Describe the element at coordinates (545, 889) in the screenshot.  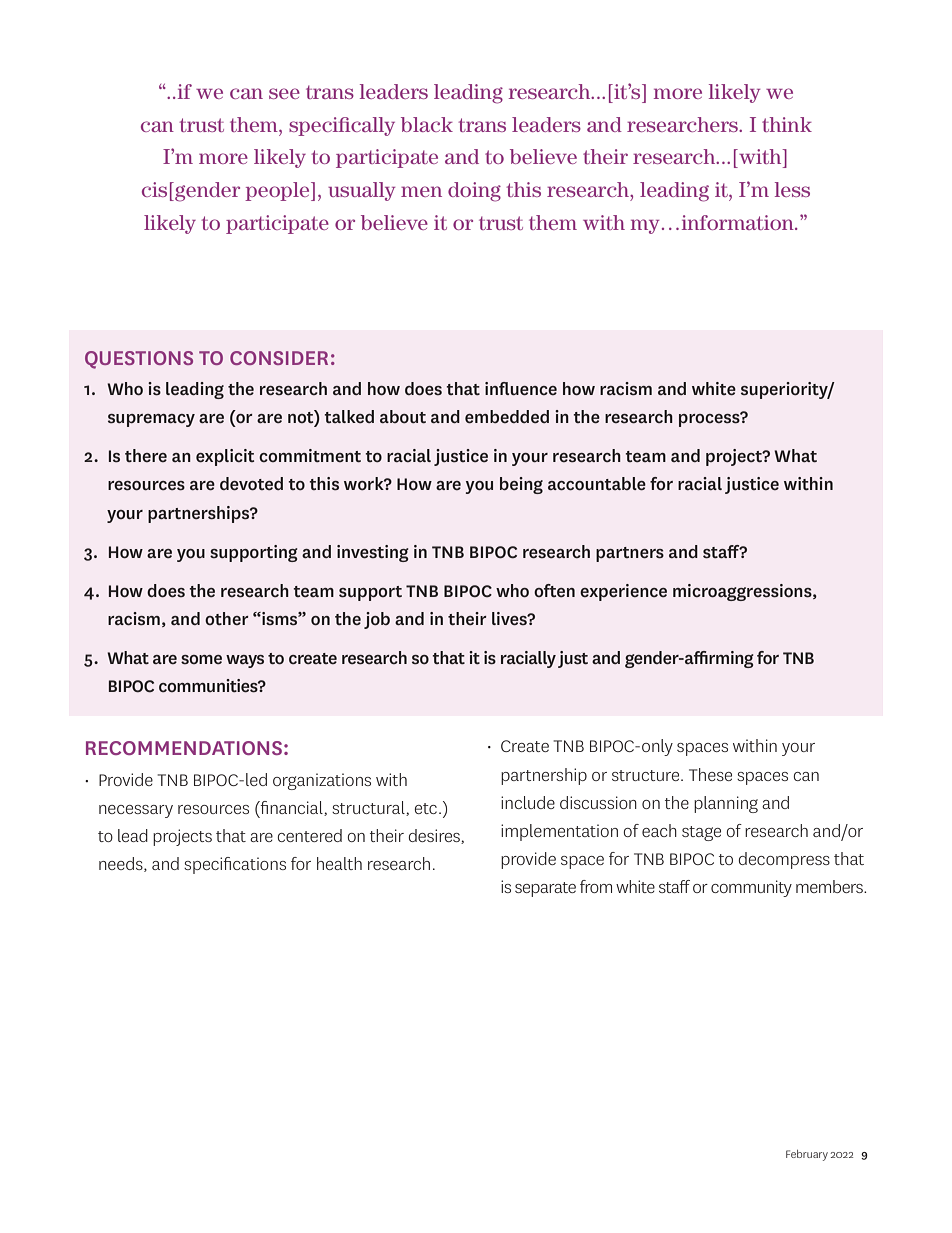
I see `separate` at that location.
